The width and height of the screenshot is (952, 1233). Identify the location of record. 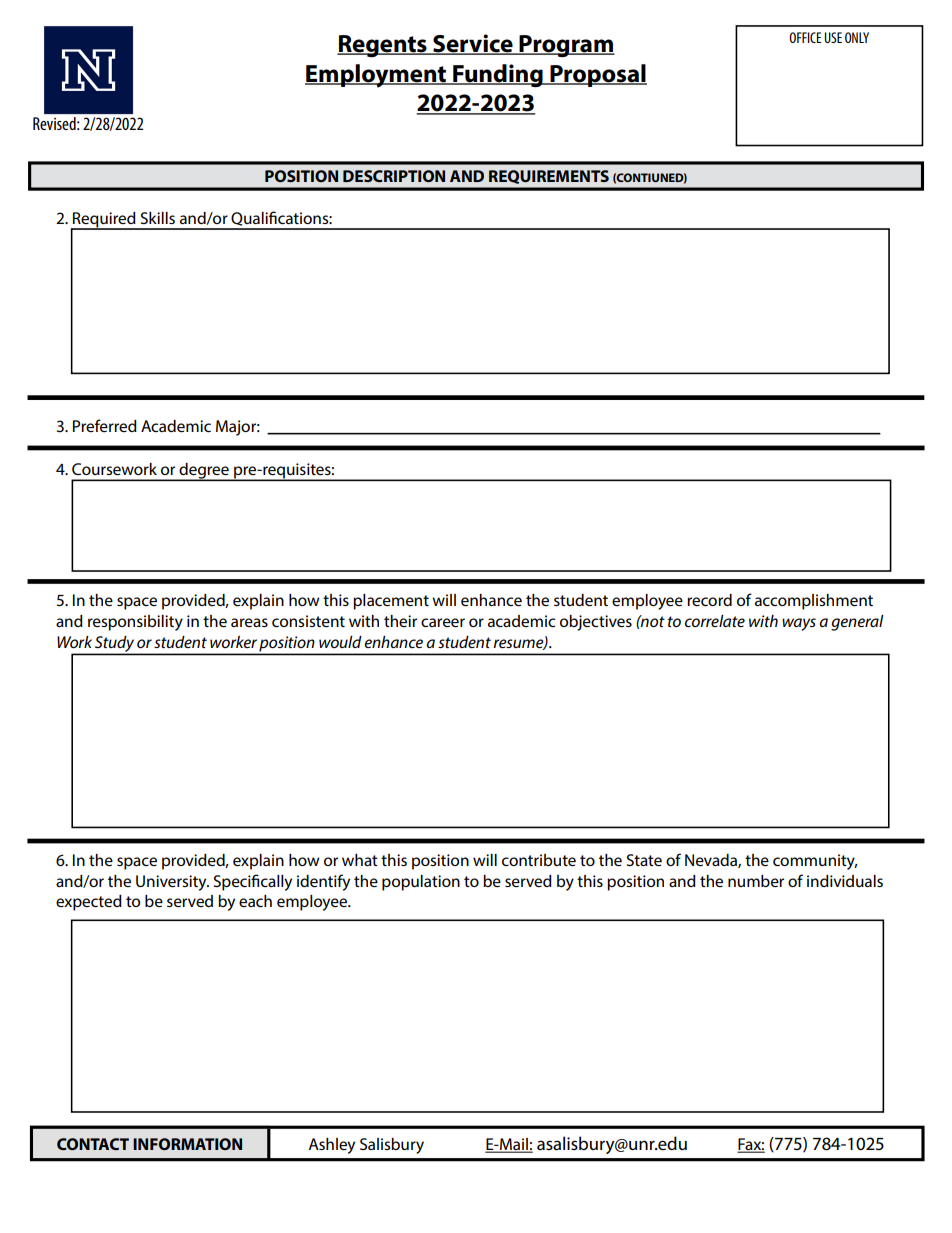
(709, 600).
